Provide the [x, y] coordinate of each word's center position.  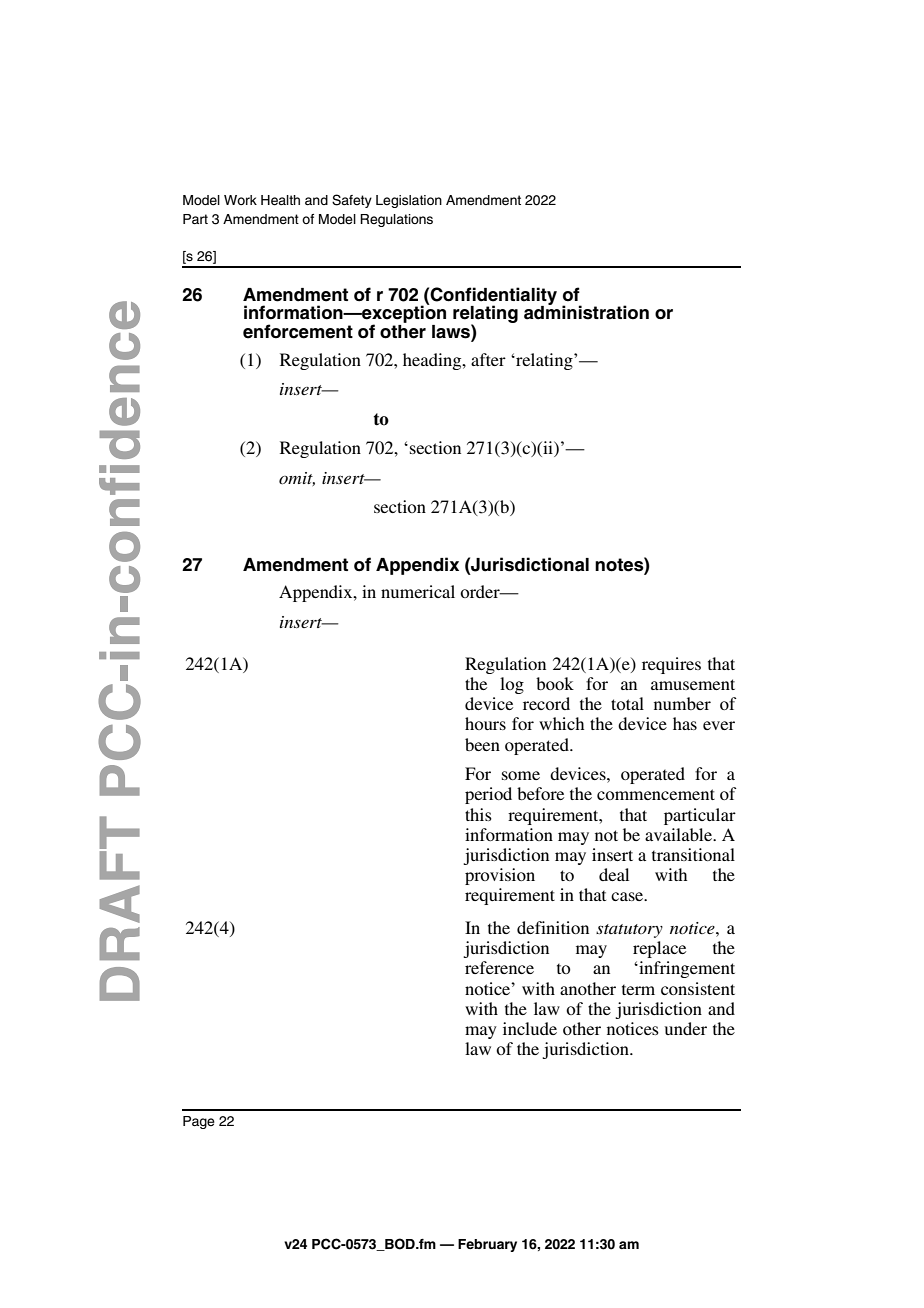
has [685, 723]
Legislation [409, 201]
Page [199, 1122]
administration [586, 312]
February [487, 1245]
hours [485, 723]
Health [280, 200]
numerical [418, 591]
